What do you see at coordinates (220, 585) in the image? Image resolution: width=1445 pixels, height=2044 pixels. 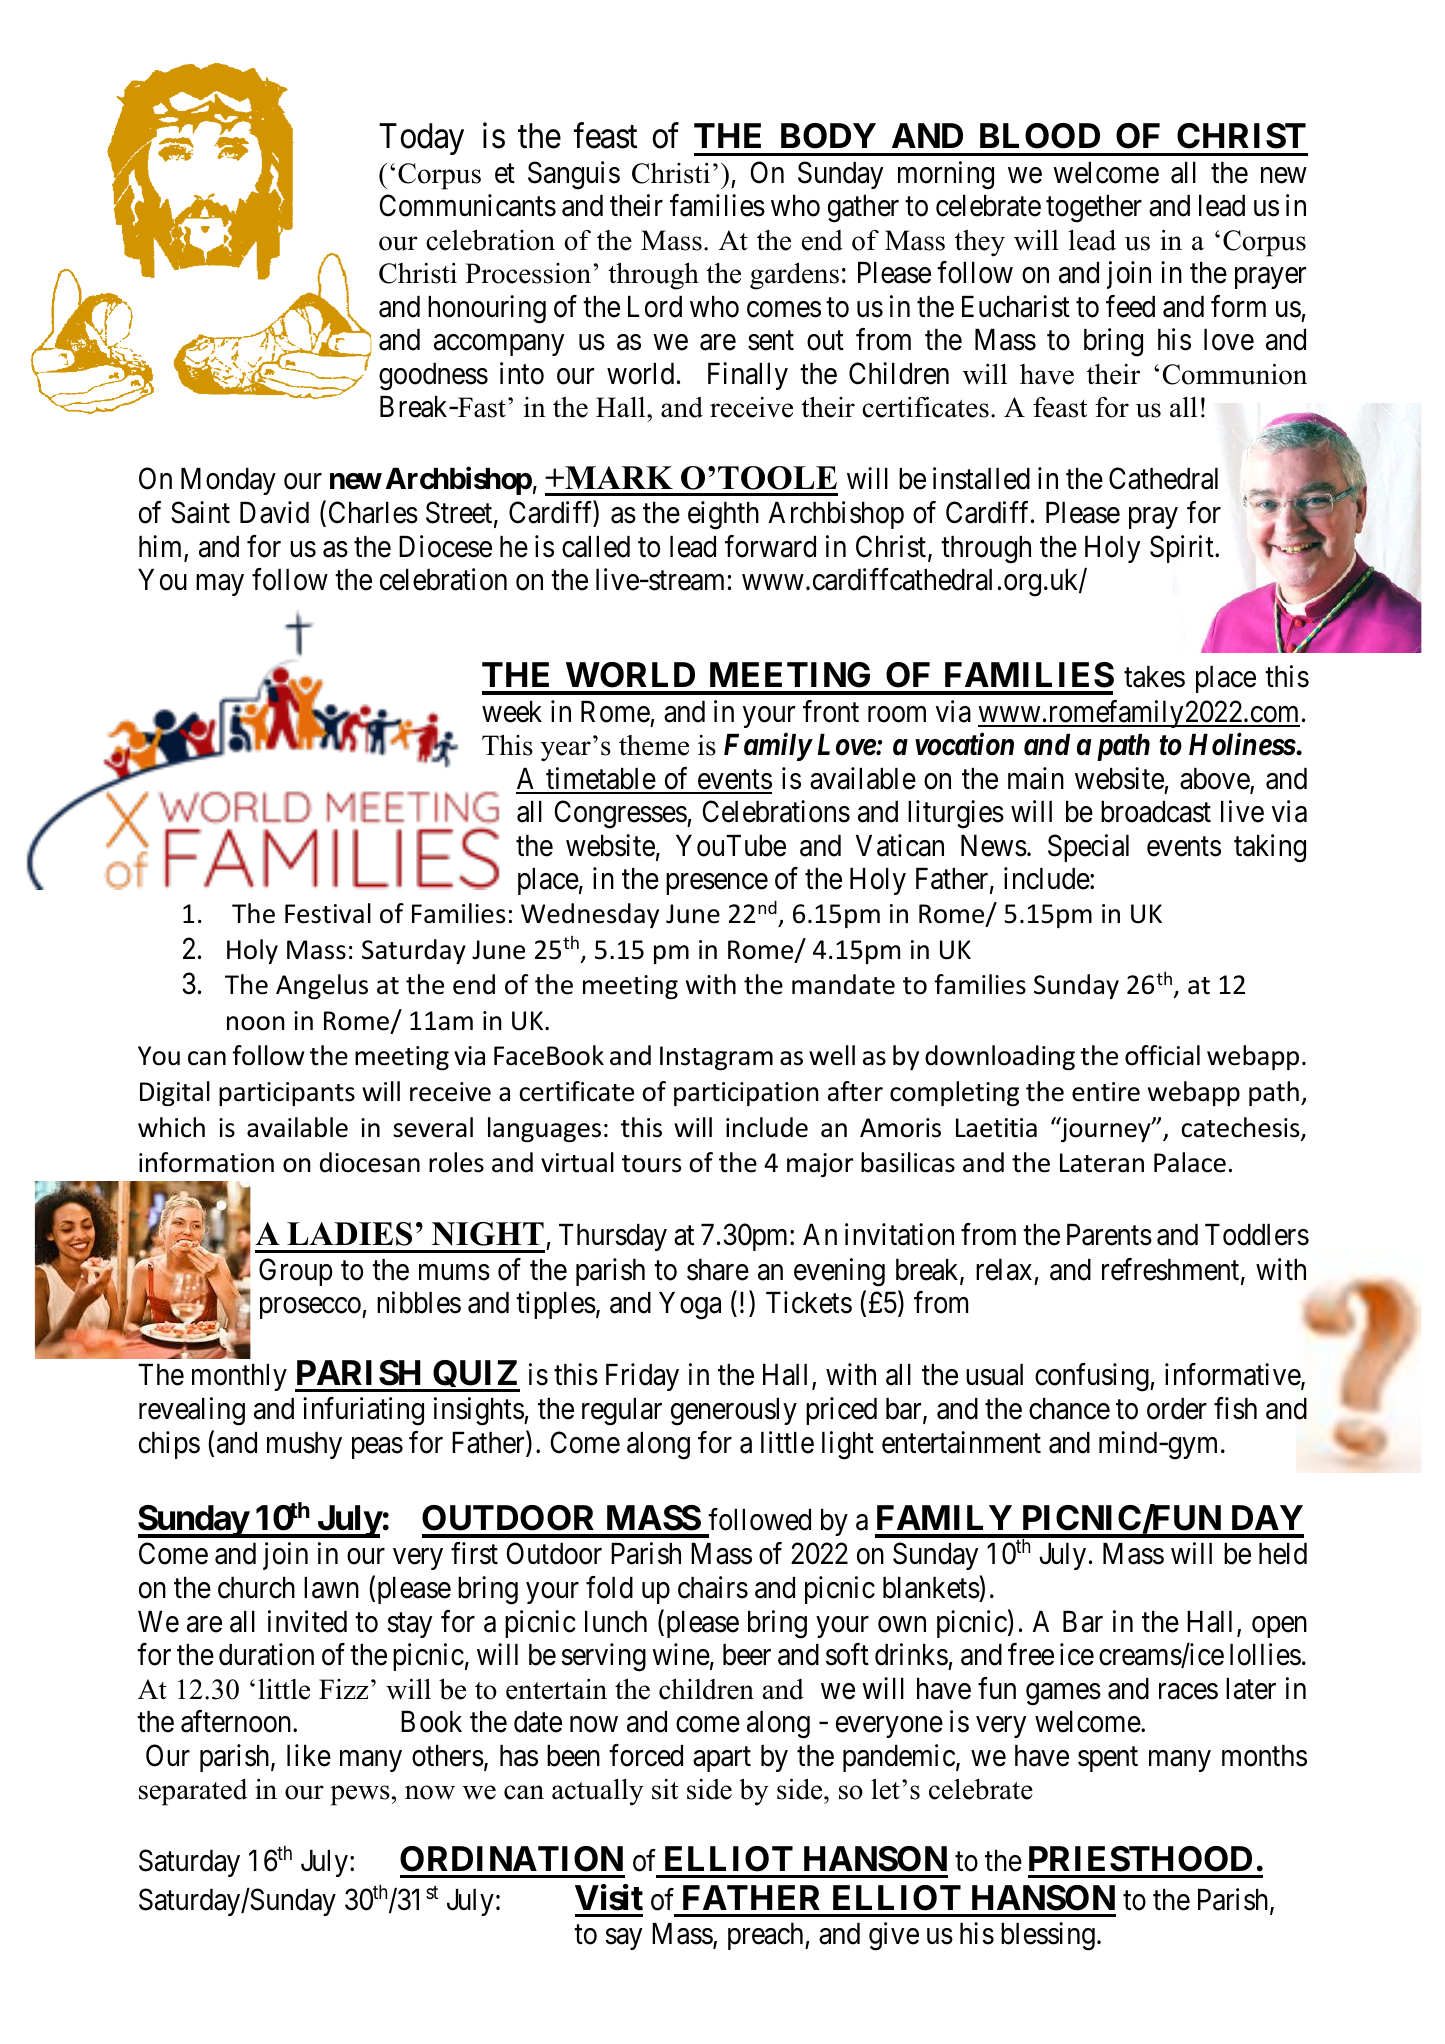 I see `may` at bounding box center [220, 585].
